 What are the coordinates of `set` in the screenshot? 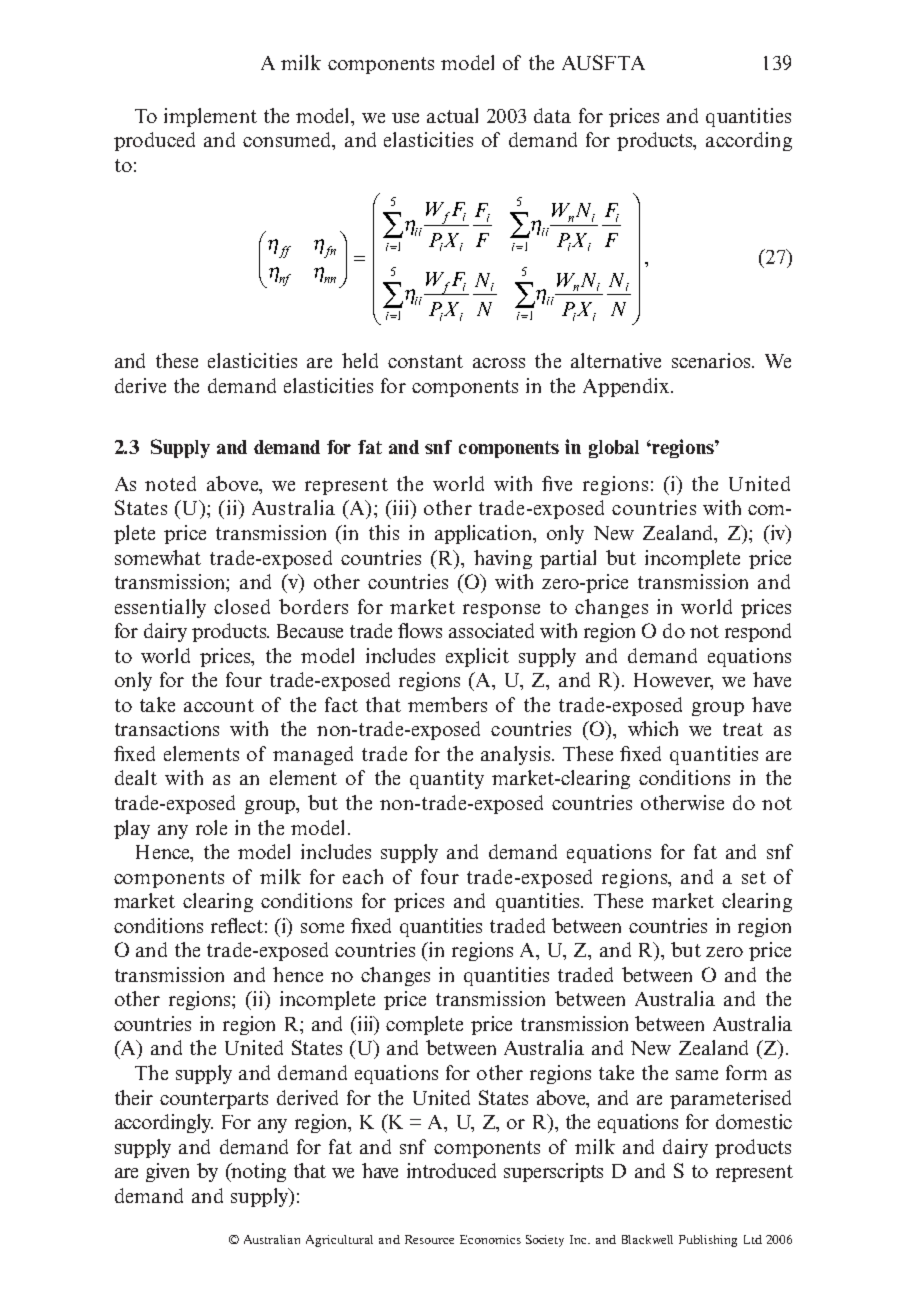 It's located at (754, 877).
